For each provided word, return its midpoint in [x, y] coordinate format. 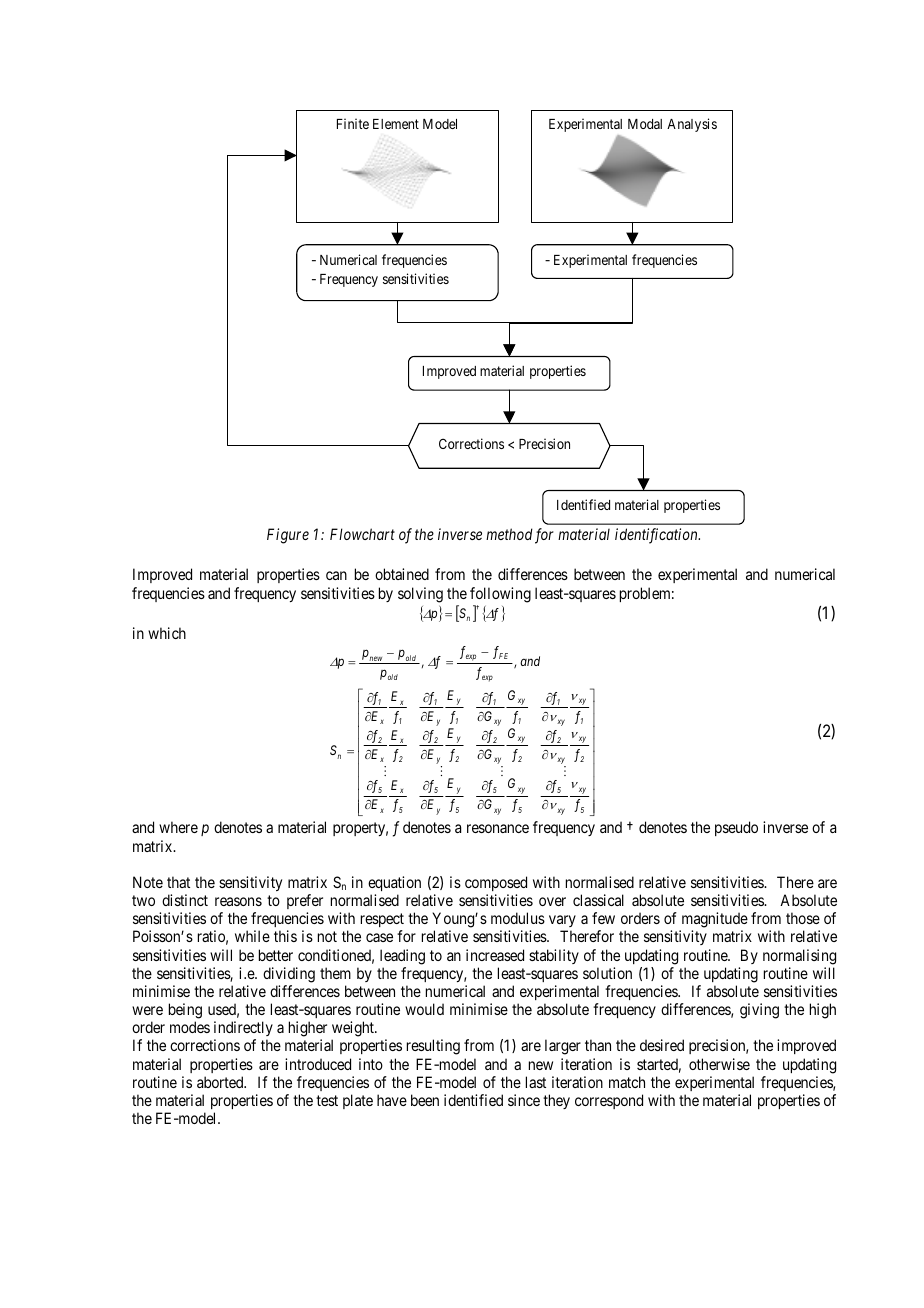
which [167, 633]
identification [657, 536]
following [500, 595]
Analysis [692, 125]
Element [396, 124]
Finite [353, 123]
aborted [221, 1082]
